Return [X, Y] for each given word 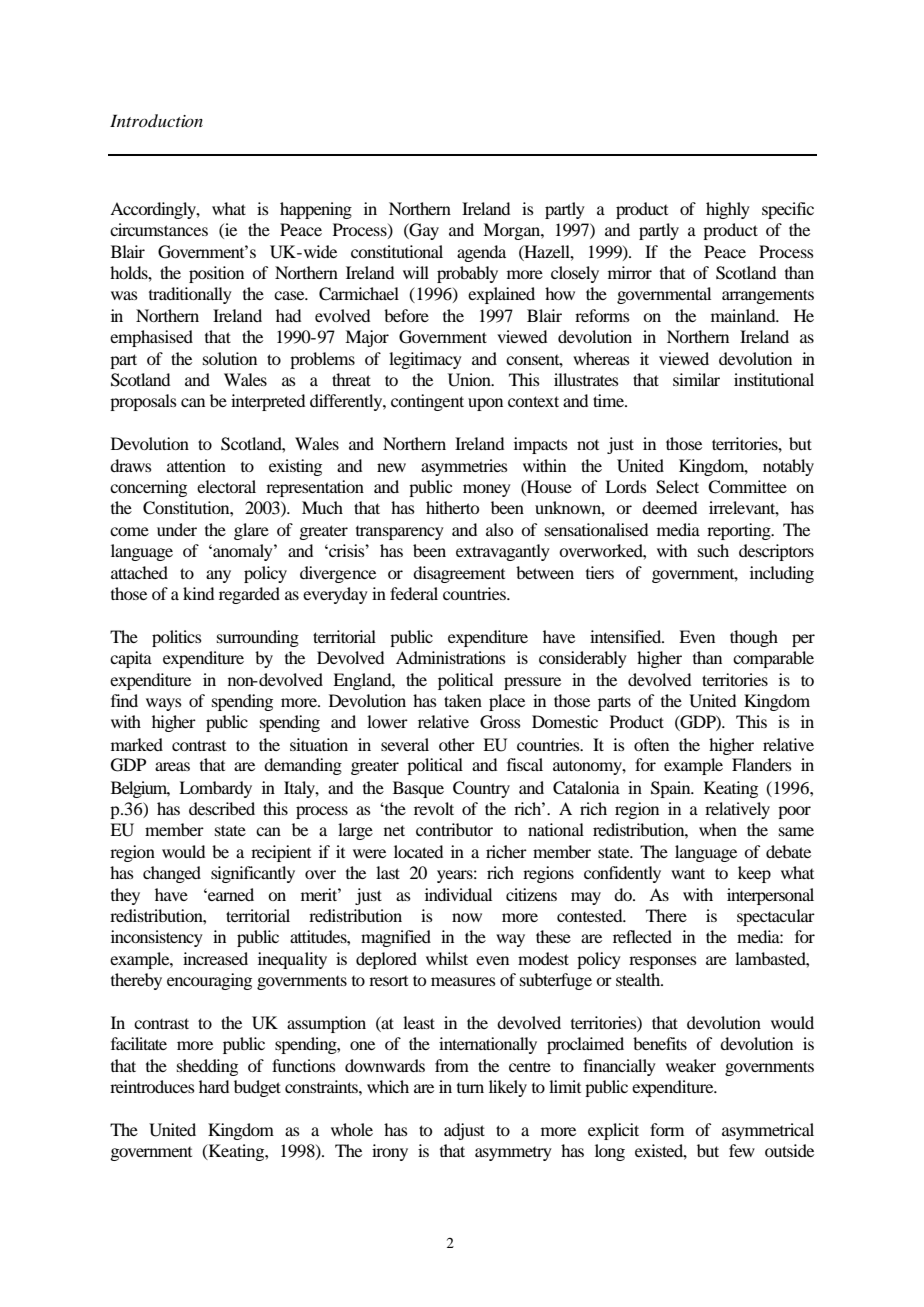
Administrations [451, 657]
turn [470, 1088]
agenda [481, 253]
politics [177, 638]
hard [214, 1086]
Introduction [156, 120]
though [754, 638]
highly [728, 210]
